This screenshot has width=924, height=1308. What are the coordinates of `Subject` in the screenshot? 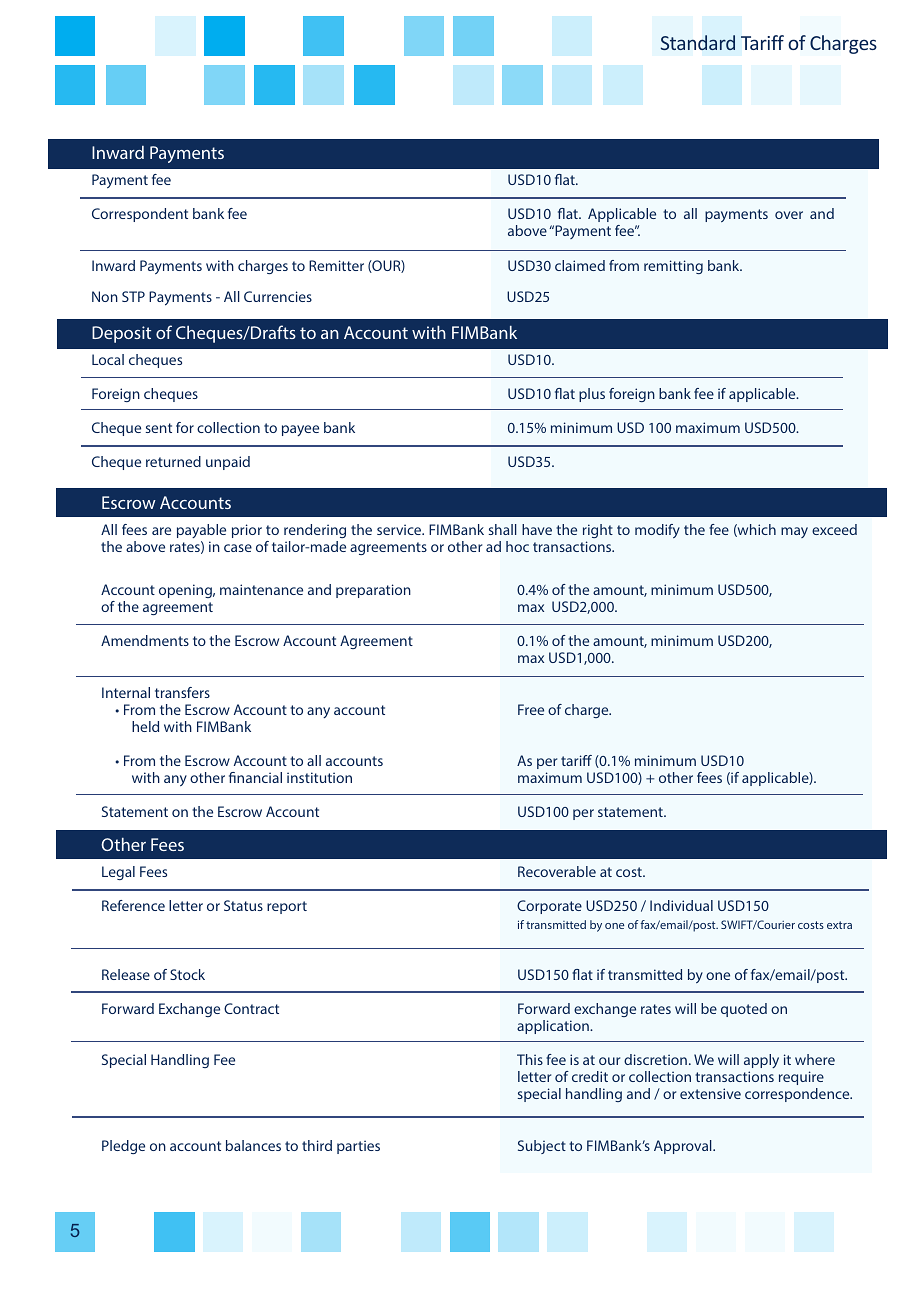 It's located at (542, 1147).
